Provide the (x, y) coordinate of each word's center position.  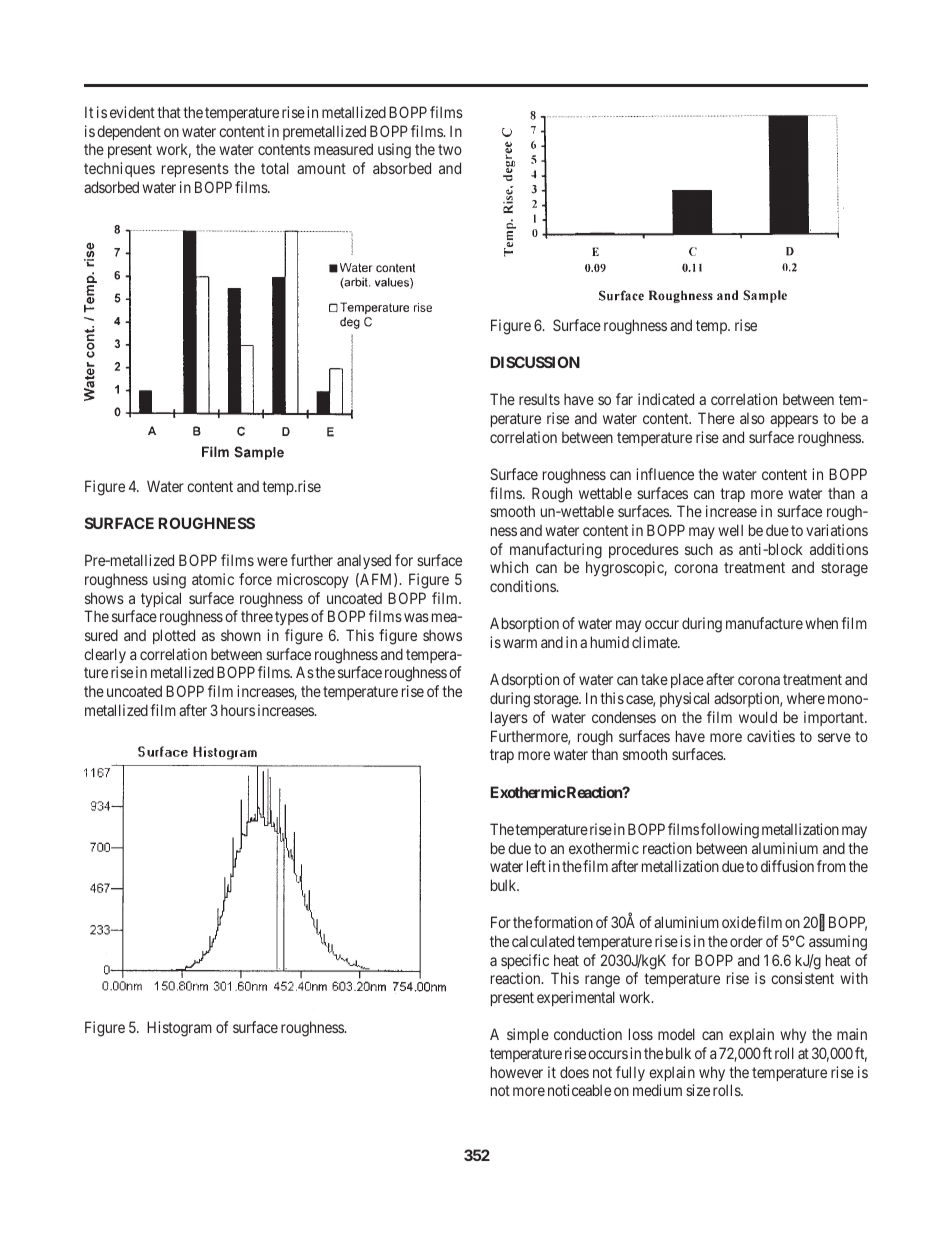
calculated (543, 941)
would (758, 717)
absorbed (402, 168)
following (730, 831)
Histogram (179, 1029)
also (752, 418)
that (169, 112)
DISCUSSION (535, 362)
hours (238, 710)
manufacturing (556, 551)
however (517, 1072)
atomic (213, 579)
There (716, 418)
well (730, 530)
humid (610, 642)
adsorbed (111, 187)
